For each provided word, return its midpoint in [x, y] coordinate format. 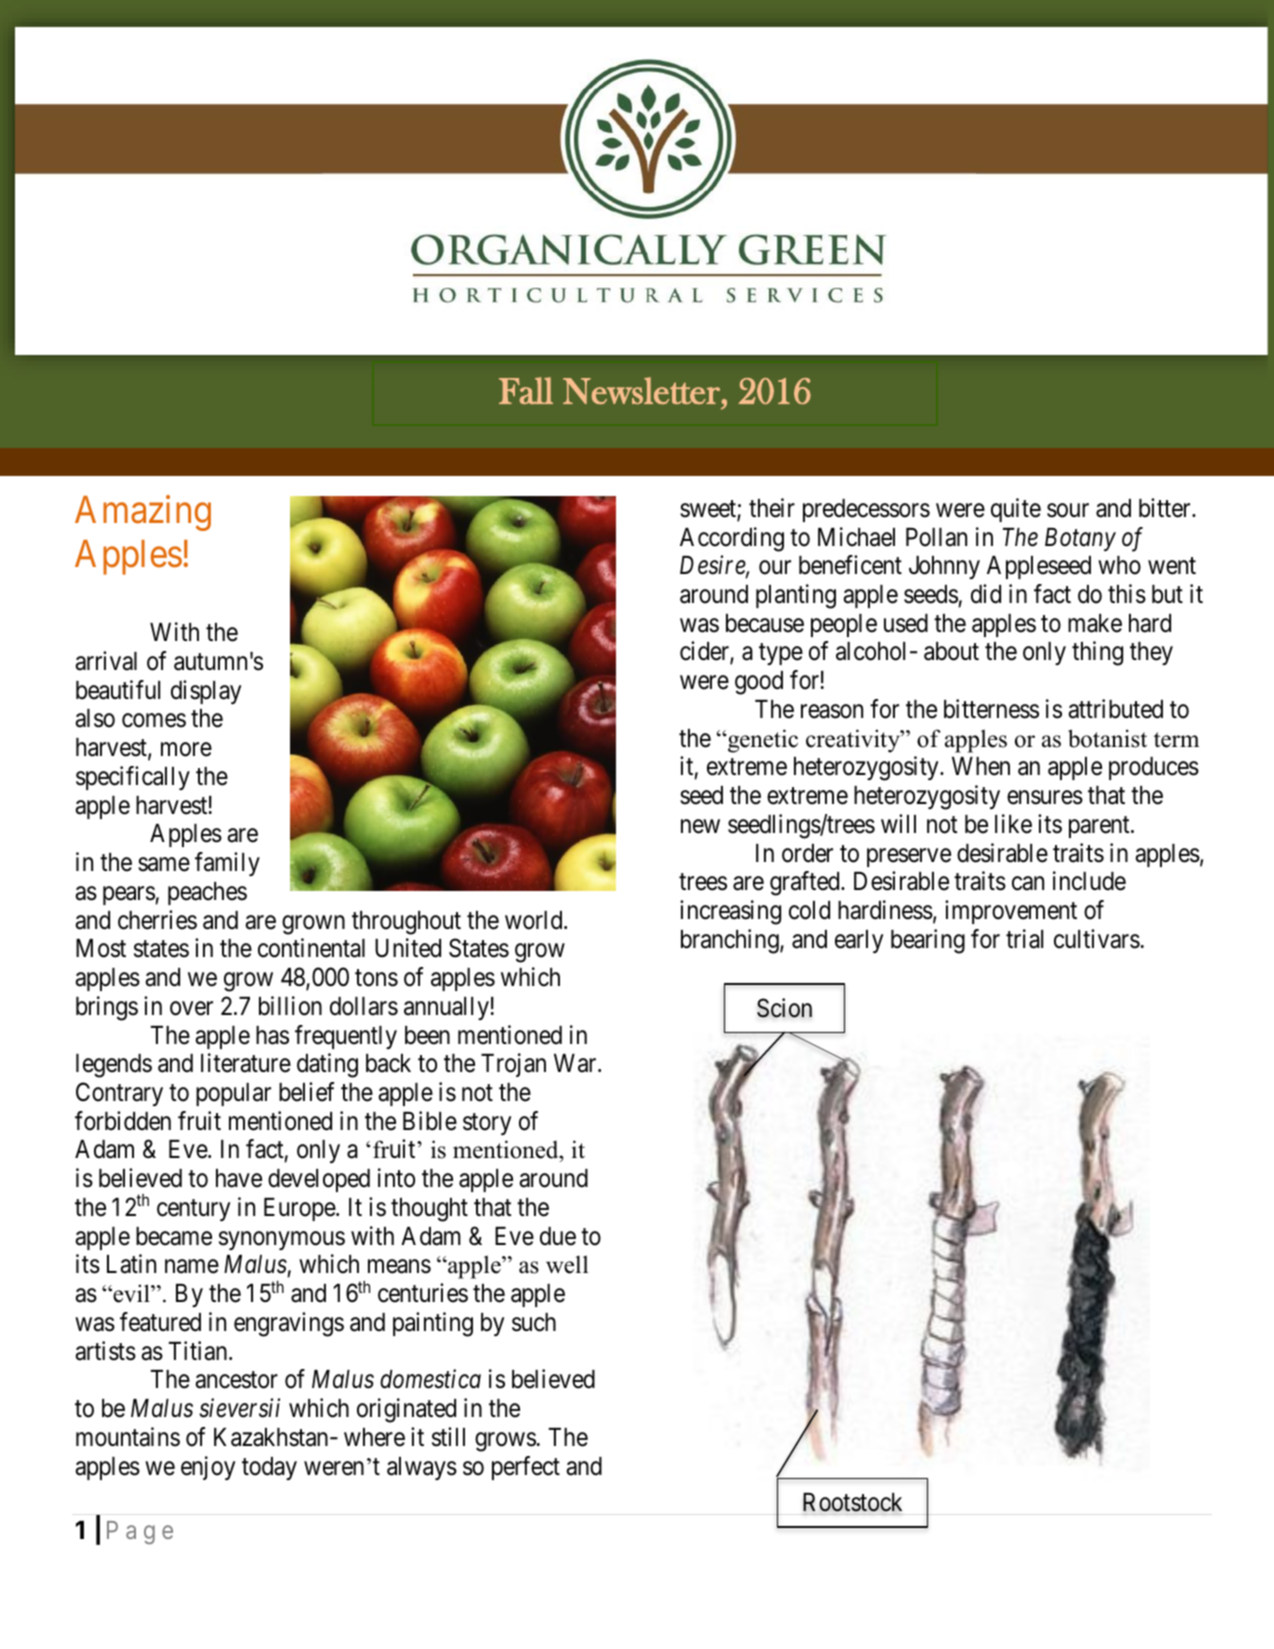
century [193, 1210]
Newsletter [642, 390]
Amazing [143, 513]
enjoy [208, 1468]
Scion [784, 1008]
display [206, 692]
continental [311, 948]
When [981, 766]
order [807, 853]
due [558, 1236]
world [535, 920]
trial [1024, 939]
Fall [526, 390]
